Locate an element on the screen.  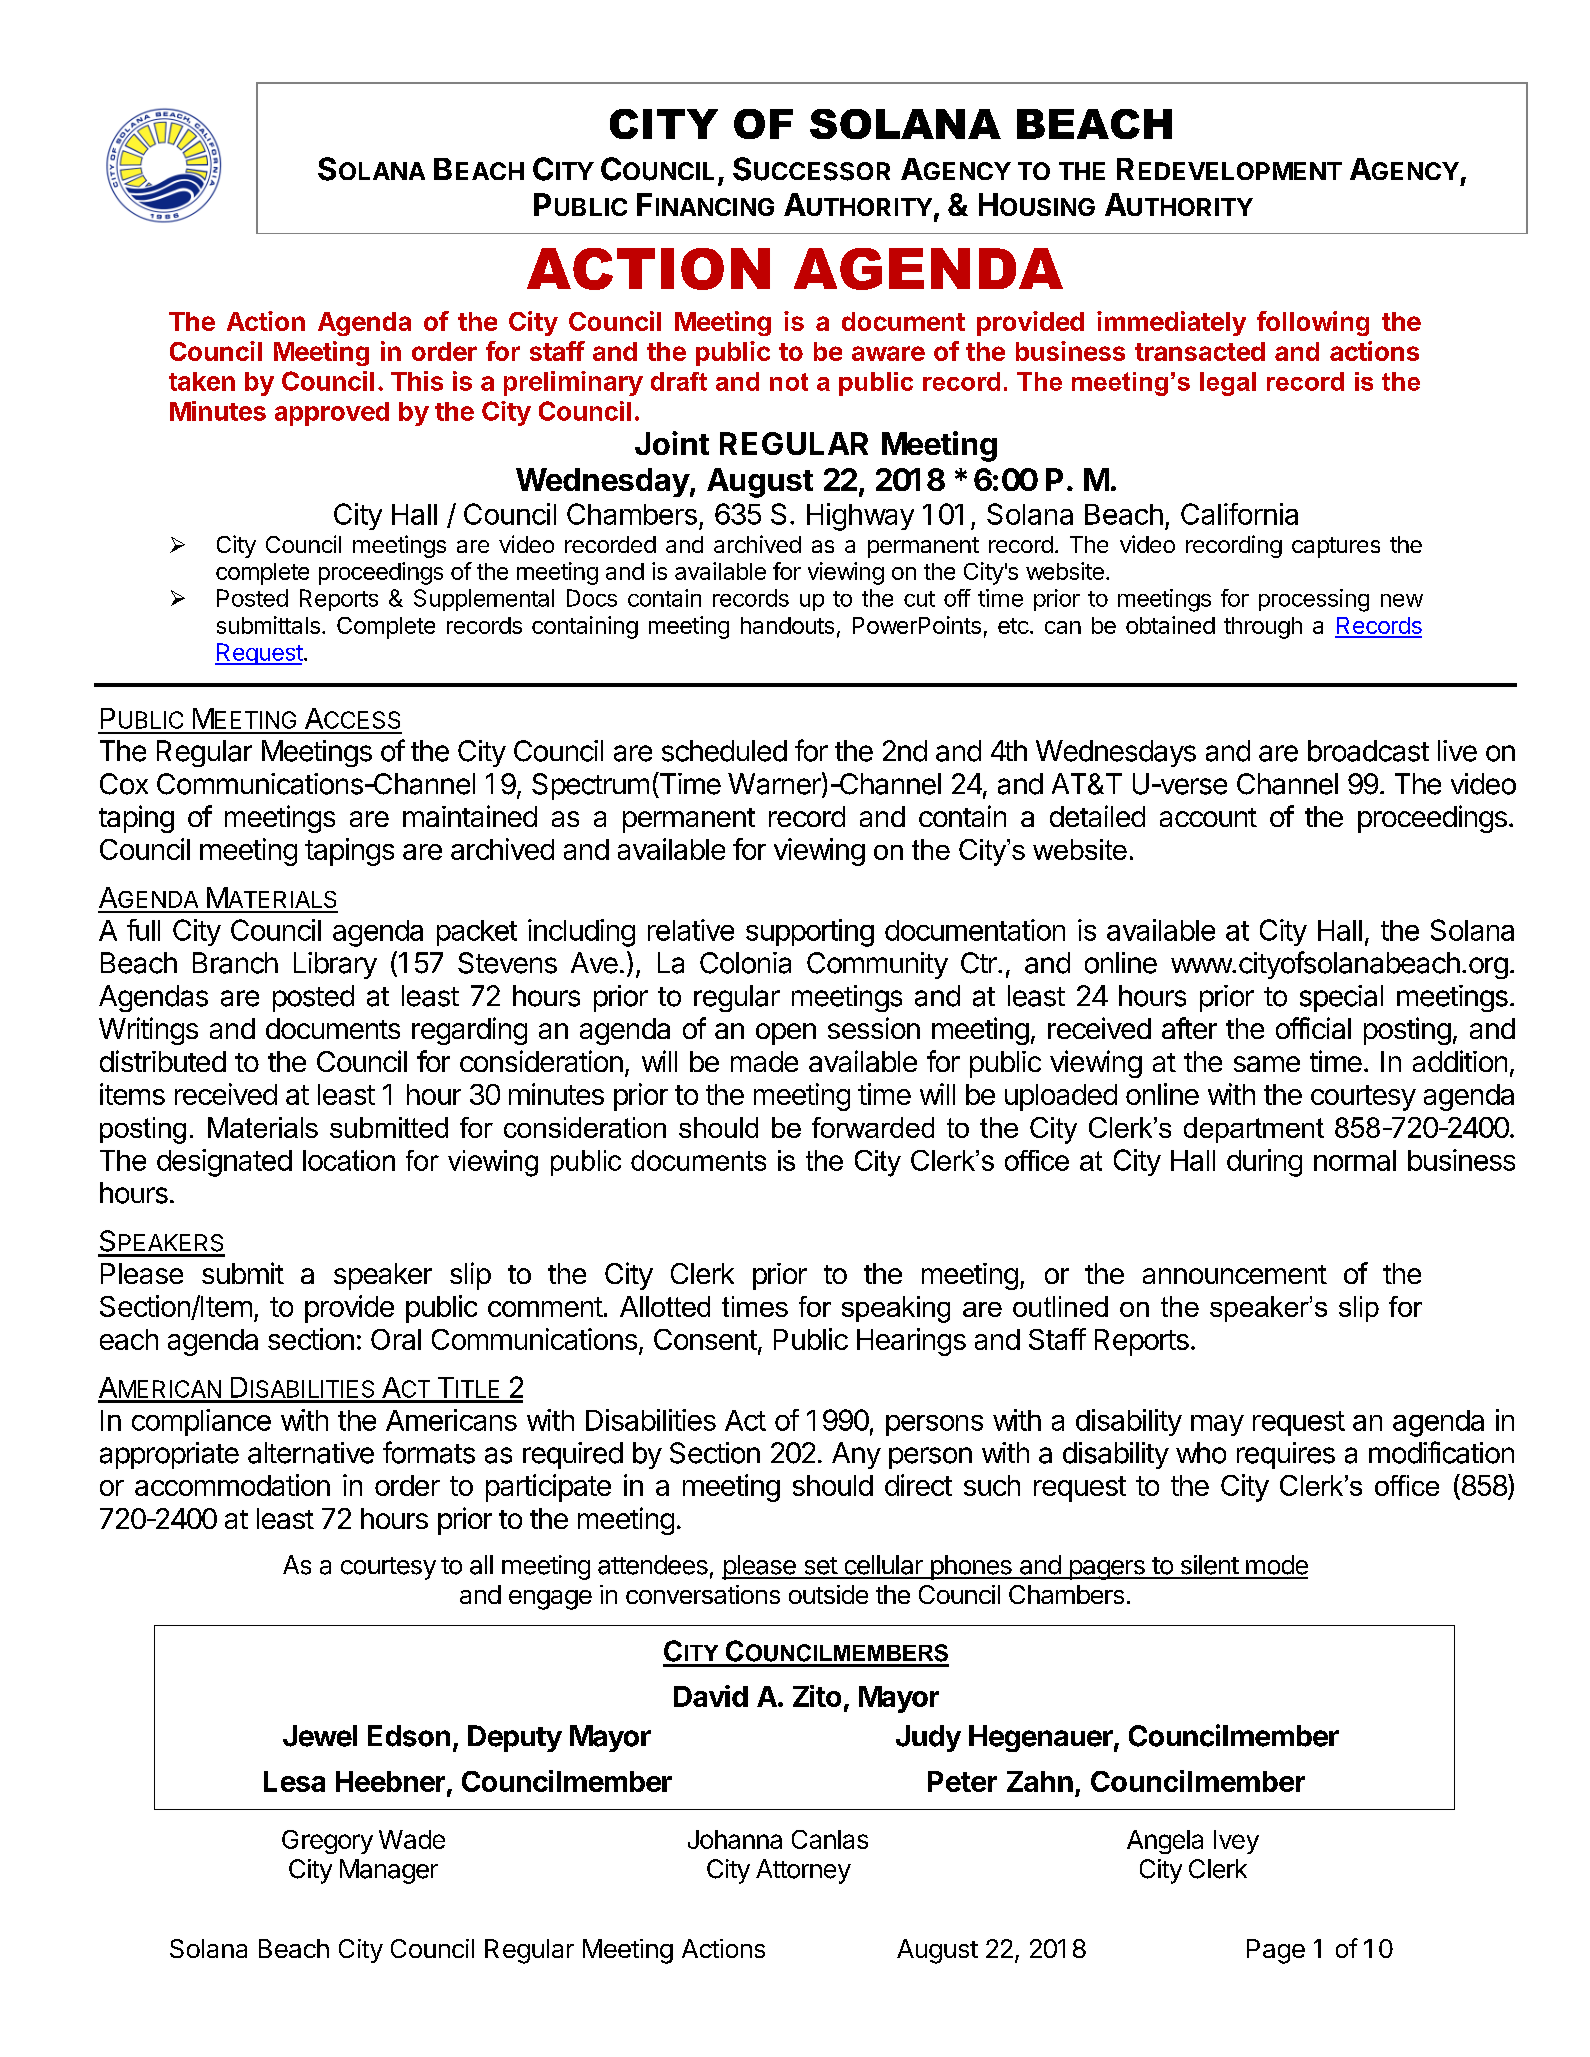
Johanna is located at coordinates (735, 1839).
